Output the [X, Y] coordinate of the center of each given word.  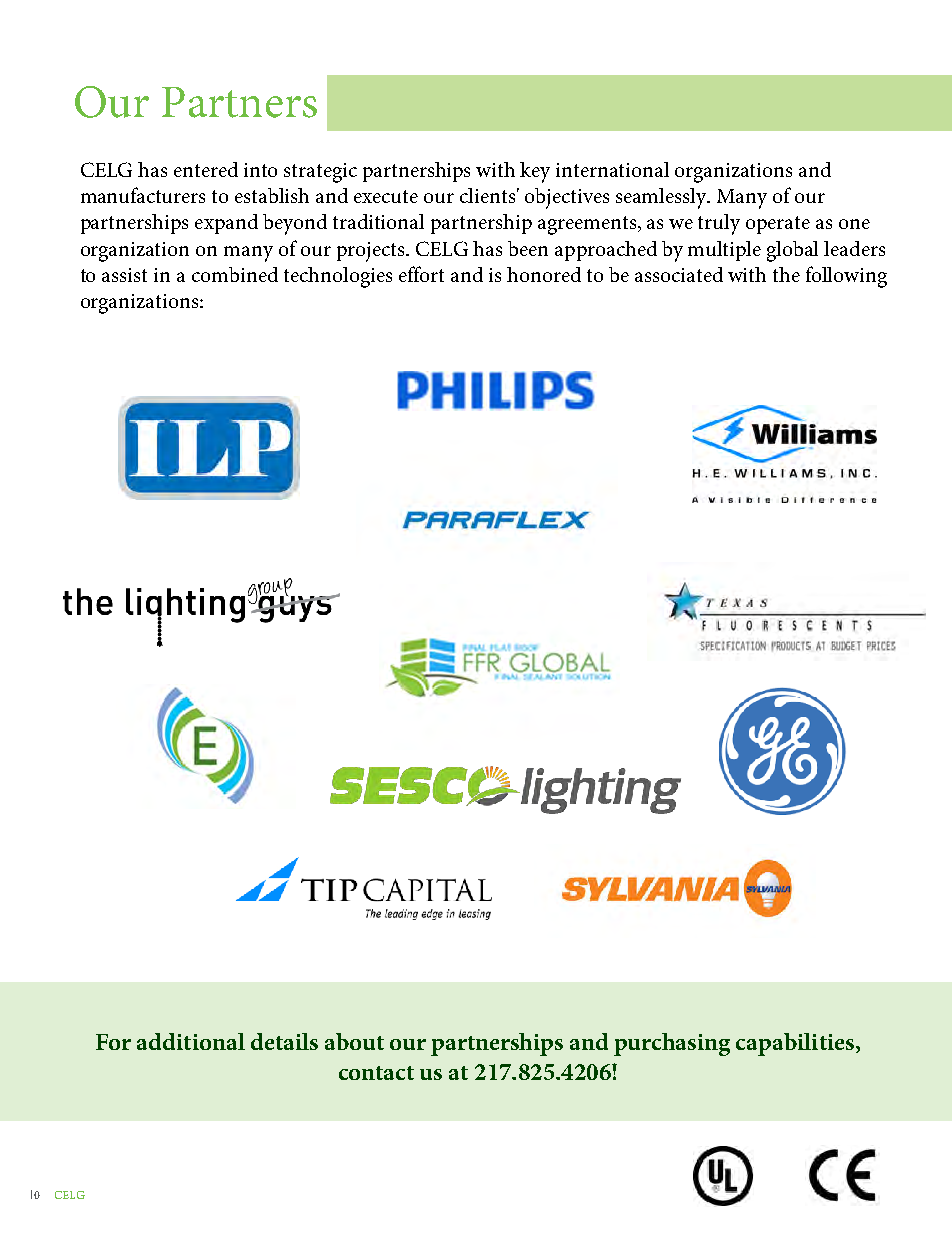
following [846, 277]
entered [206, 169]
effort [421, 274]
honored [544, 274]
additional [191, 1041]
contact [376, 1073]
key [535, 172]
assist [124, 275]
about [354, 1041]
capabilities [796, 1044]
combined [235, 274]
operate [778, 225]
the [786, 274]
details [284, 1041]
